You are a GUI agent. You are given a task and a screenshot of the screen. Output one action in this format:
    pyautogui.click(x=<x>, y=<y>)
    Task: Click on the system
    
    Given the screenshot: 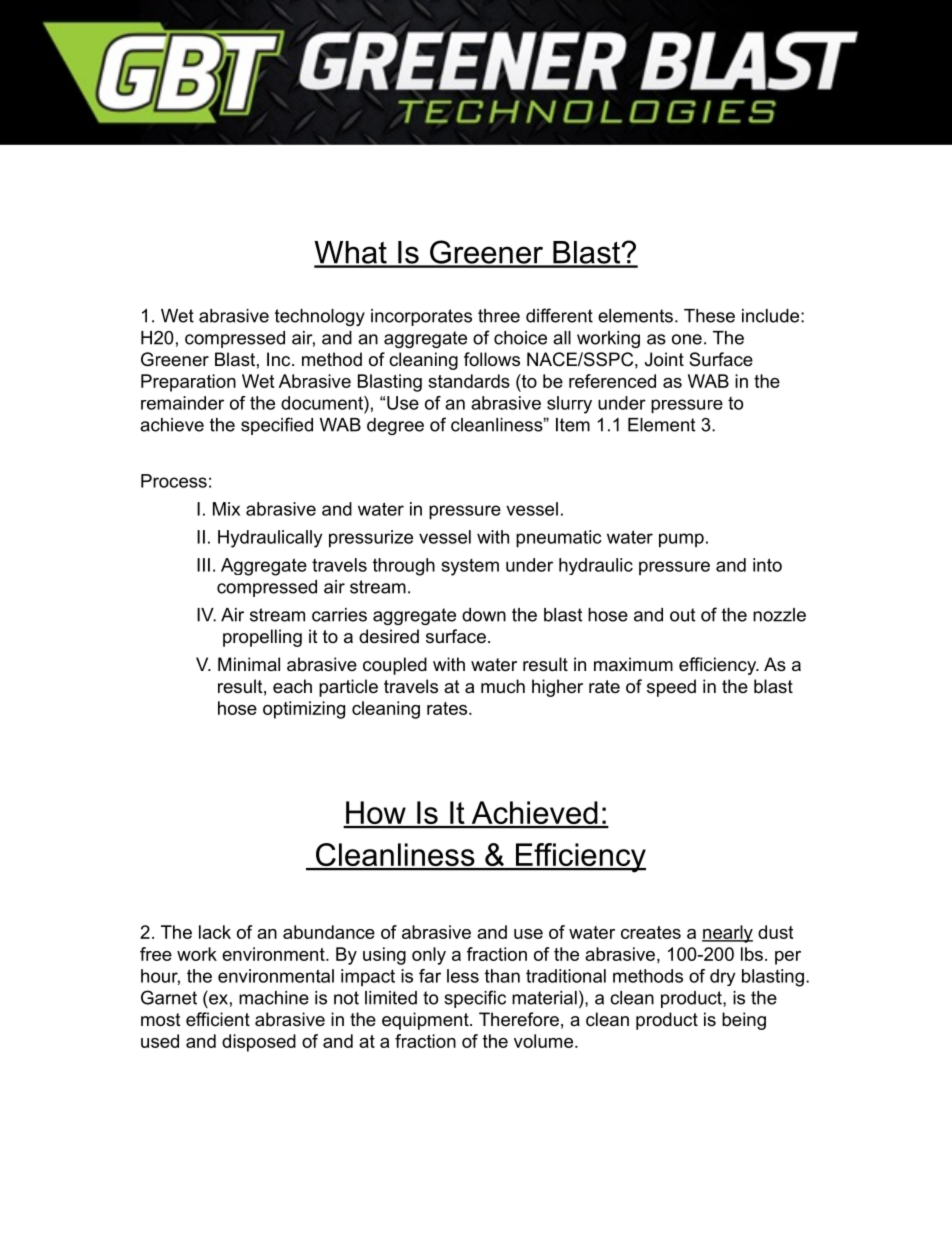 What is the action you would take?
    pyautogui.click(x=470, y=567)
